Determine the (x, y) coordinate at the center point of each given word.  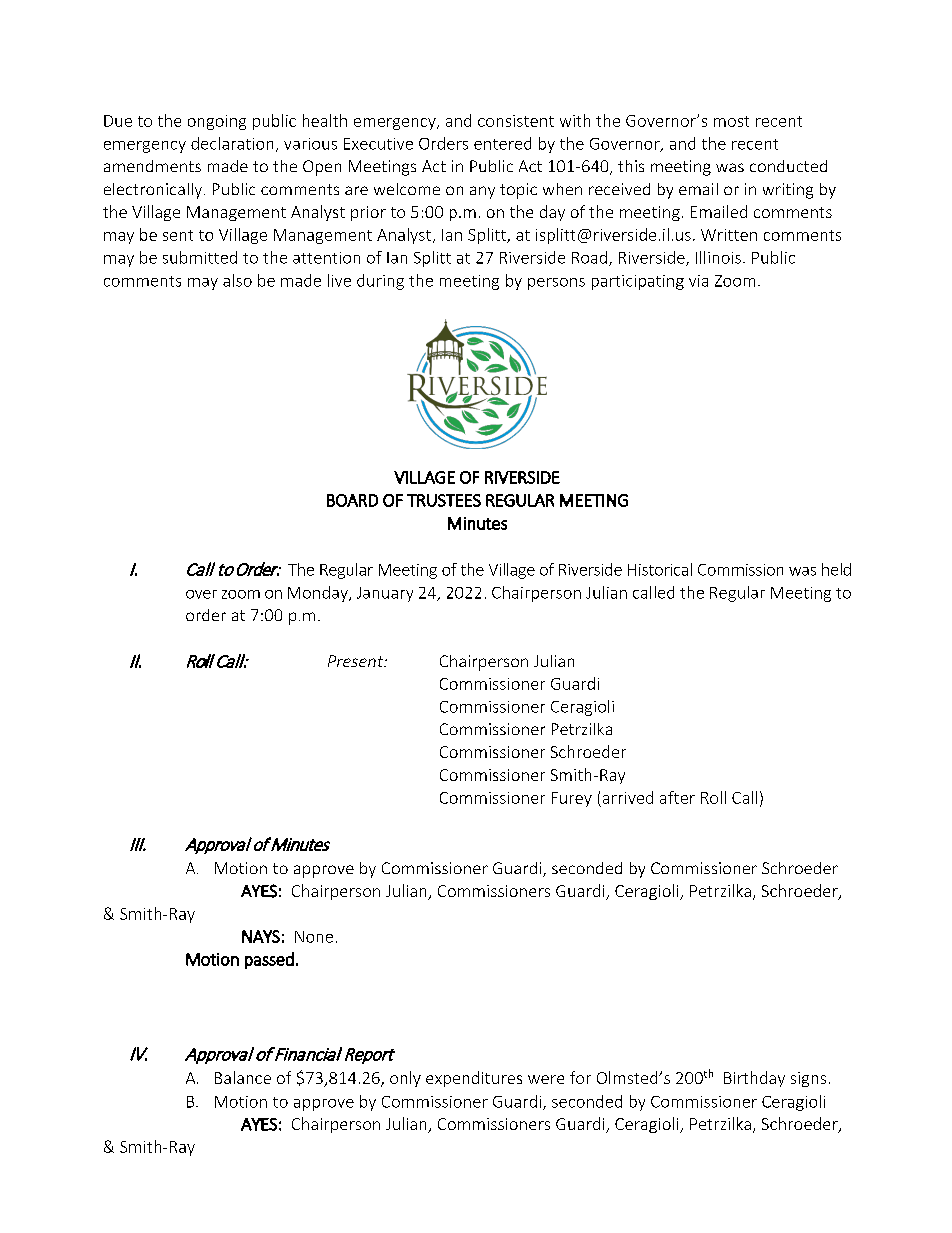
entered (502, 143)
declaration (232, 143)
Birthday (754, 1079)
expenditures (474, 1079)
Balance (243, 1077)
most (731, 121)
